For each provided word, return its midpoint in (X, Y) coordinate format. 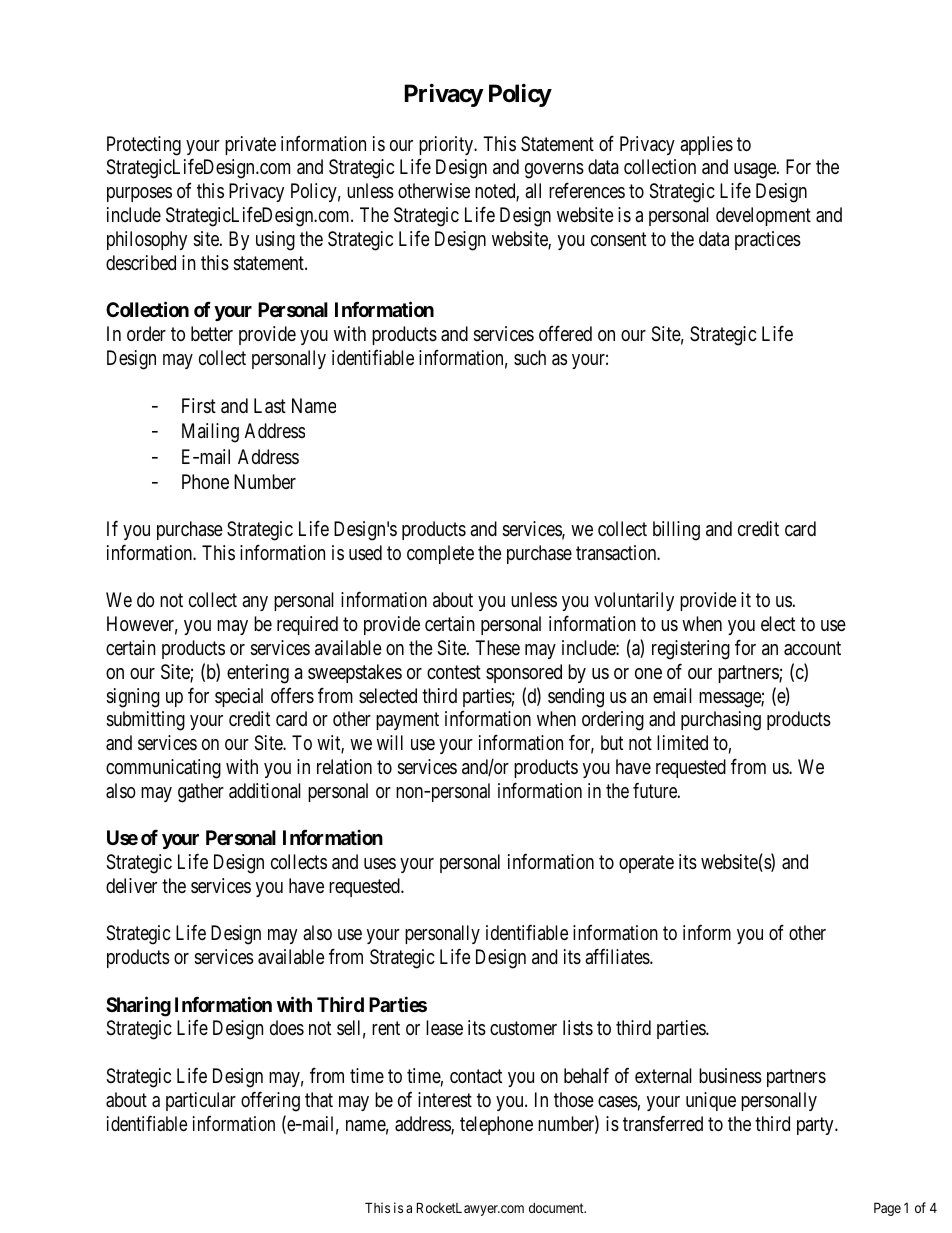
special (239, 697)
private (250, 145)
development (763, 216)
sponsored (524, 673)
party (816, 1126)
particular (201, 1101)
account (812, 648)
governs (554, 171)
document (557, 1208)
